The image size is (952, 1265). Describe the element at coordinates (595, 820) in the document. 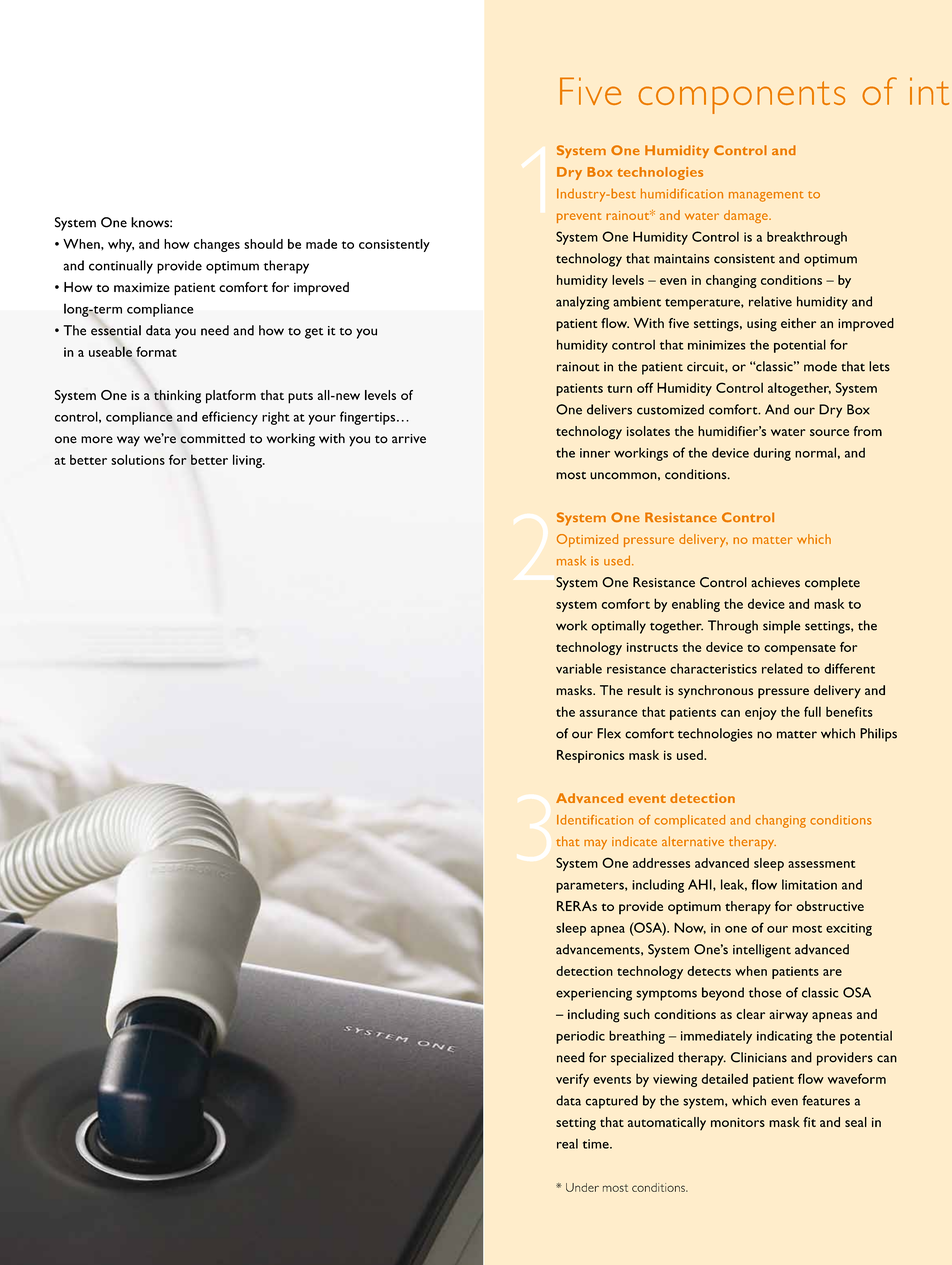

I see `Identification` at that location.
